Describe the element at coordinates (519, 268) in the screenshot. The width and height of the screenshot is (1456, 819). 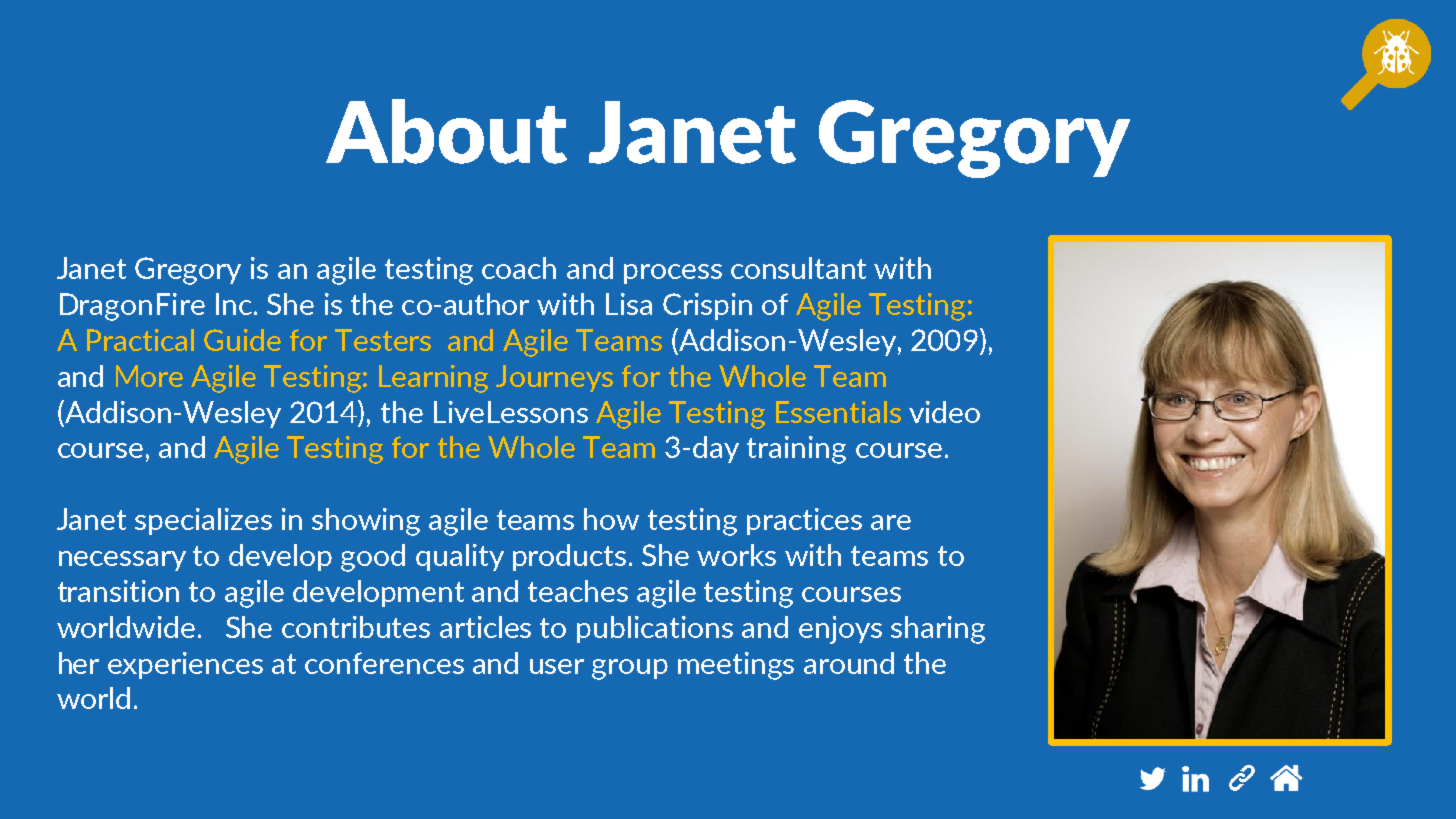
I see `coach` at that location.
